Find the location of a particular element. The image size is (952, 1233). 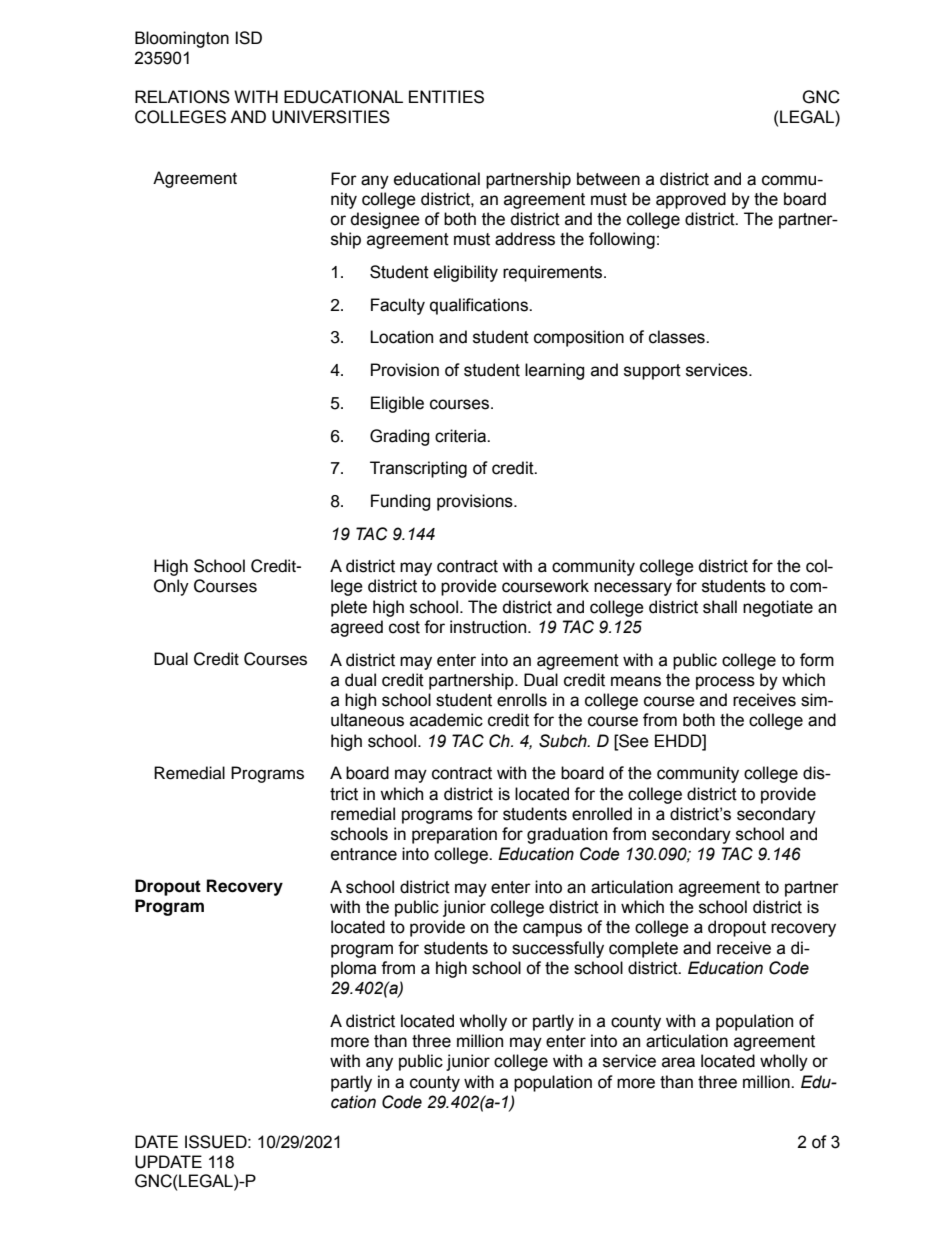

agreed is located at coordinates (357, 628).
